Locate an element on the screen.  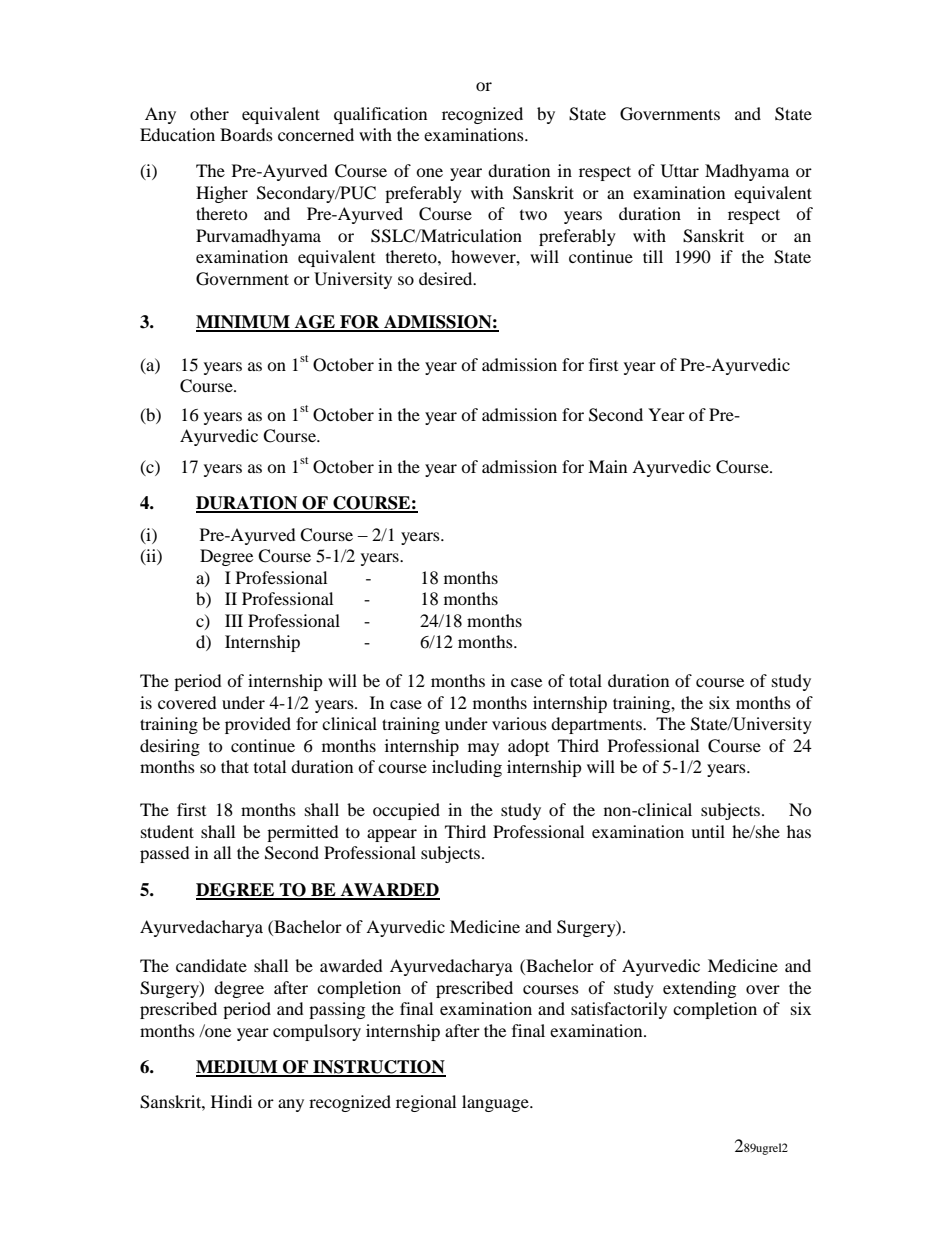
various is located at coordinates (519, 723).
